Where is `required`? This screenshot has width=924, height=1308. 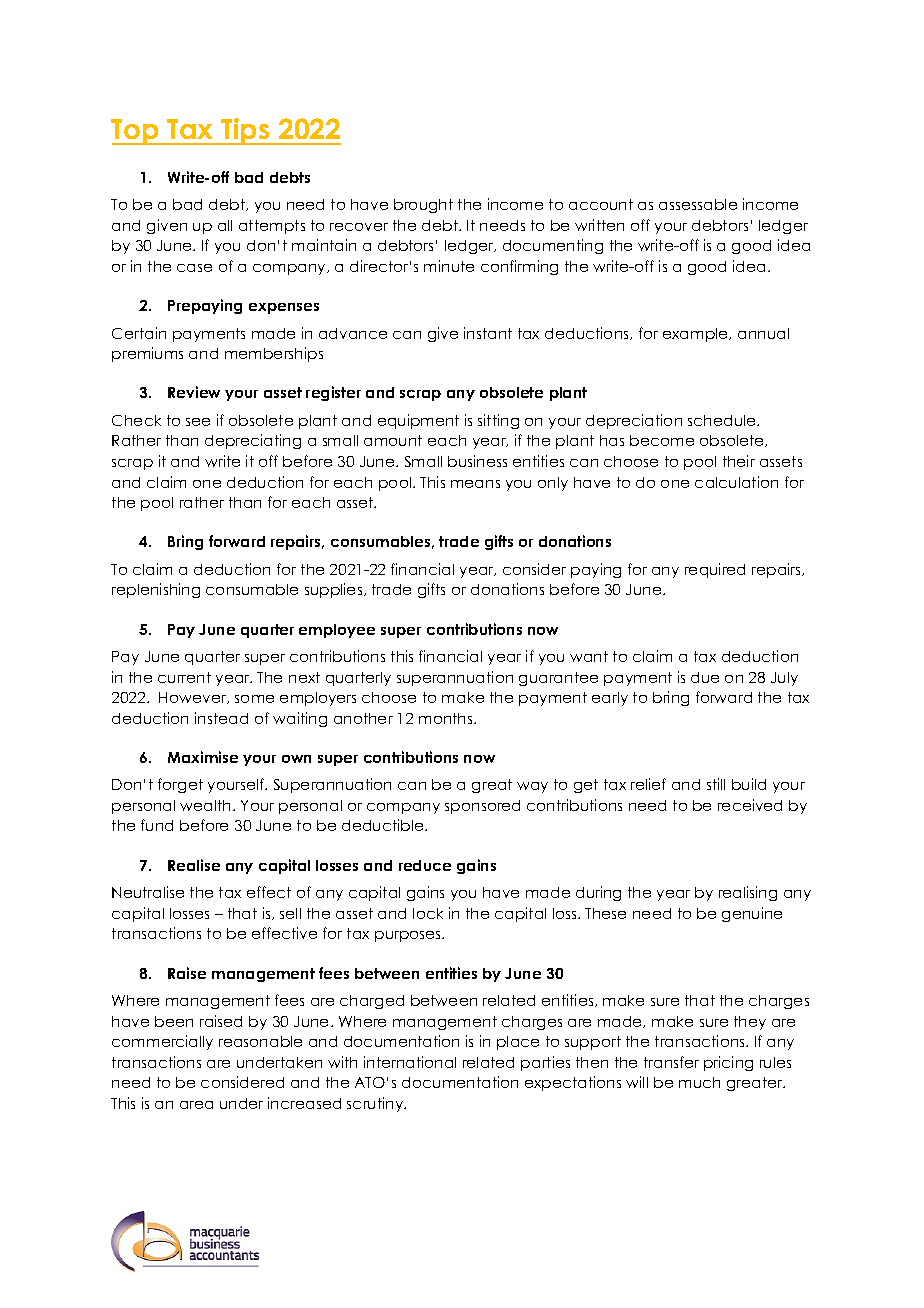
required is located at coordinates (715, 570).
